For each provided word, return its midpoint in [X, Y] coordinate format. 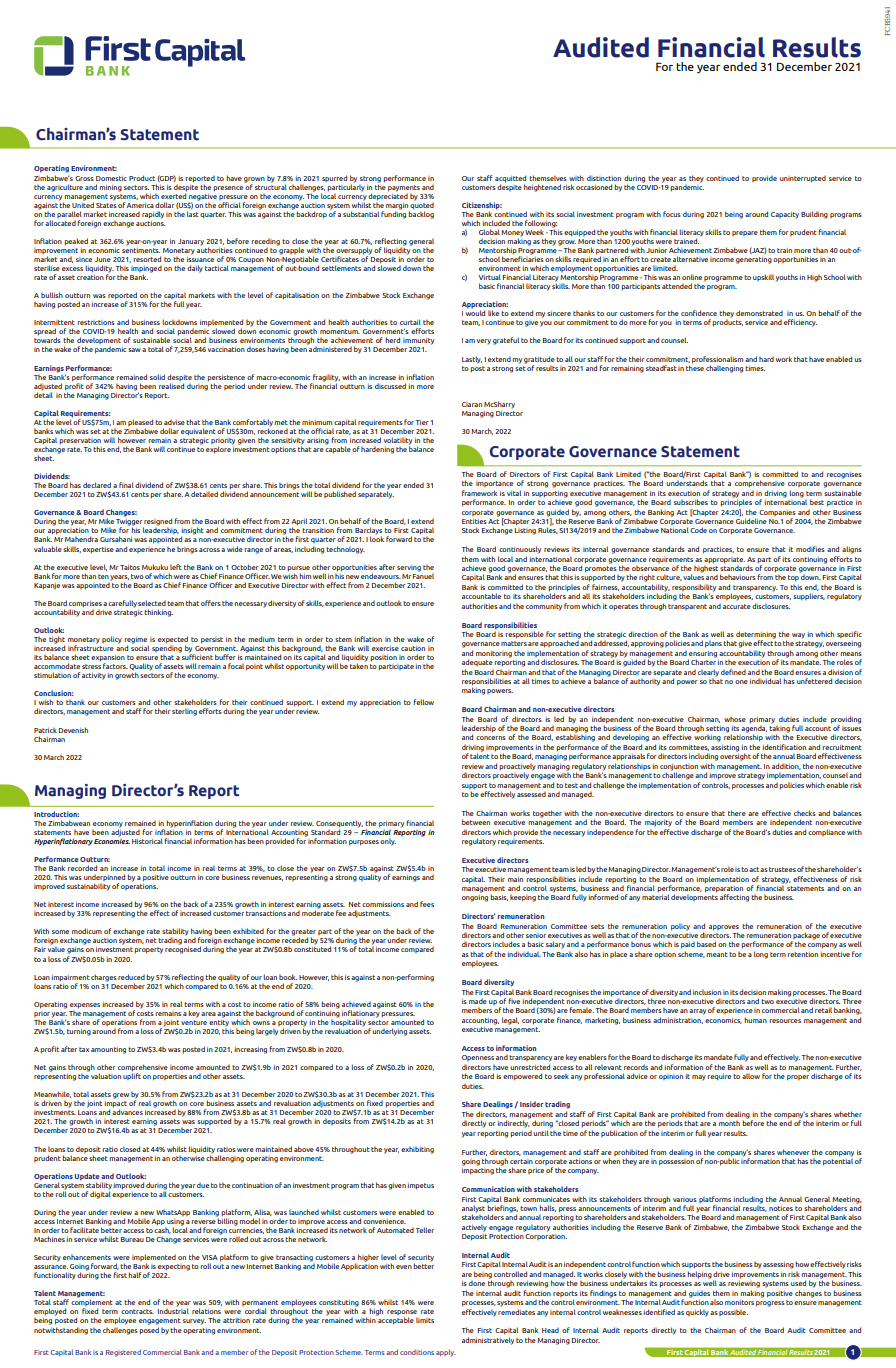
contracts [137, 1311]
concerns [491, 738]
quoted [422, 205]
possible [733, 1312]
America [140, 205]
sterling [184, 712]
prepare [745, 233]
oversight [735, 756]
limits [425, 1320]
